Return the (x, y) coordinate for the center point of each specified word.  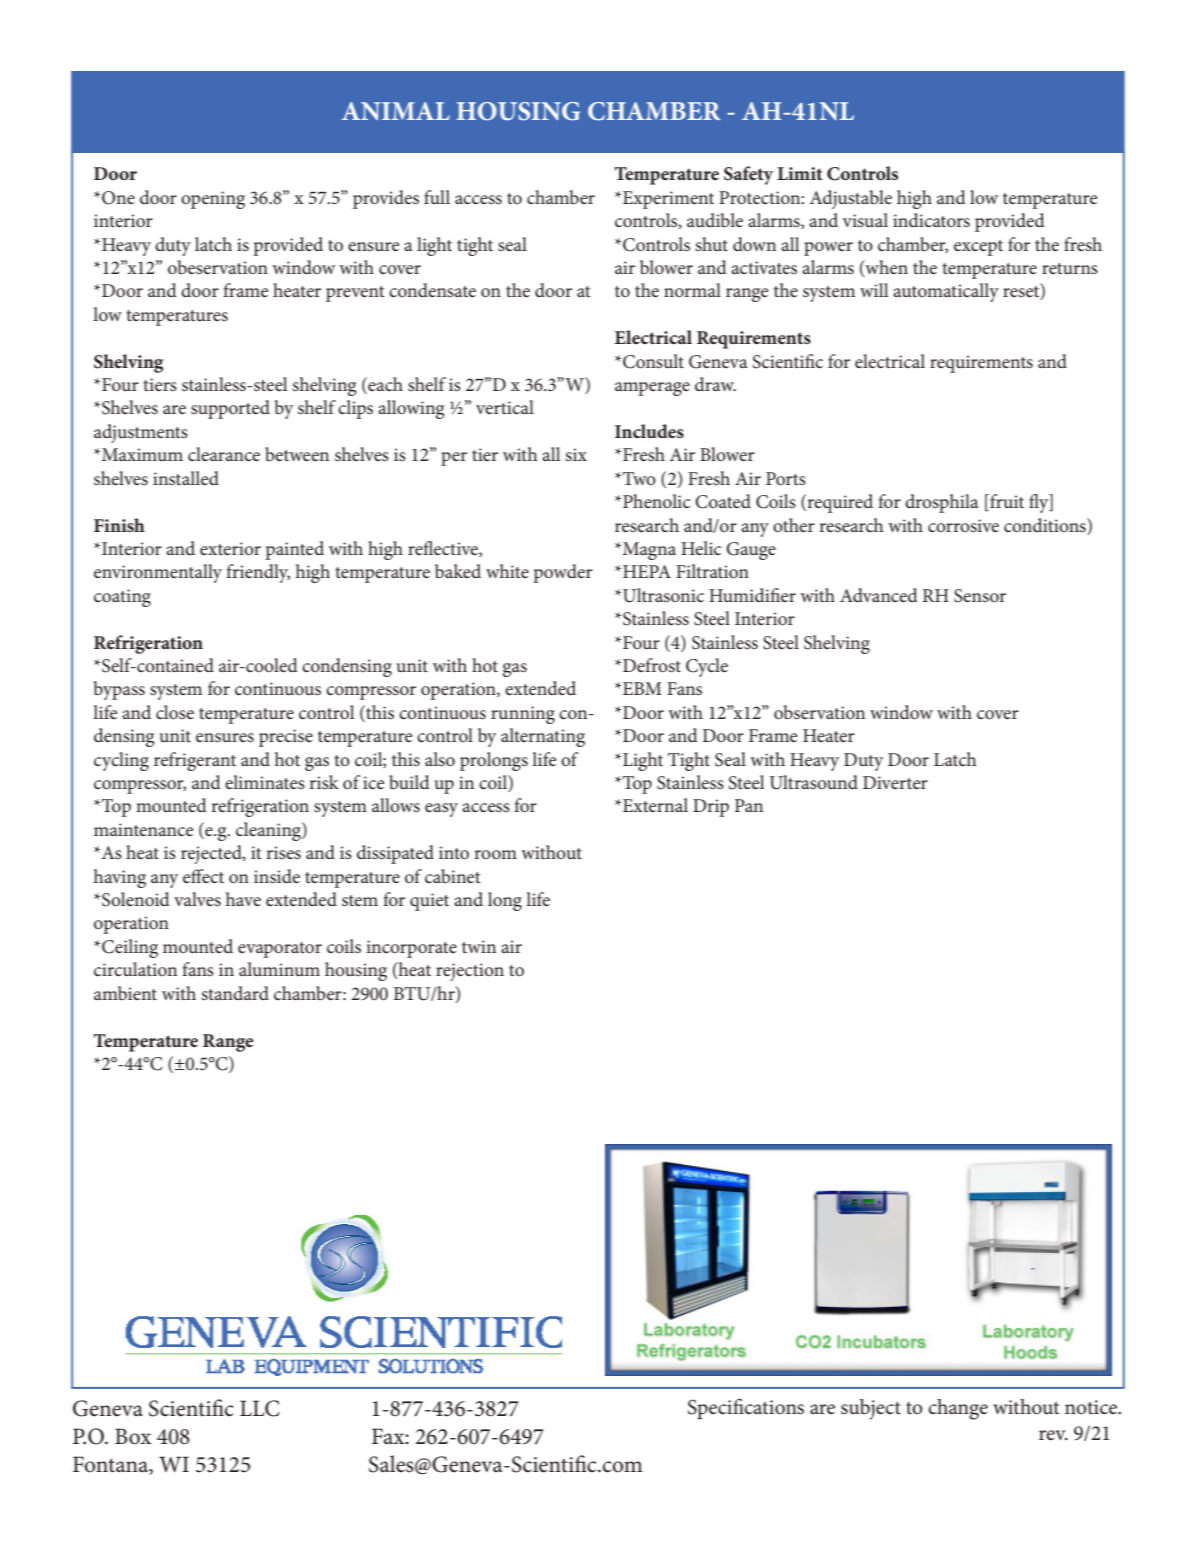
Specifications (746, 1408)
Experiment (667, 200)
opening (213, 200)
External (654, 805)
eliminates (265, 782)
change (958, 1409)
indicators (931, 220)
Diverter (895, 782)
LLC (260, 1408)
